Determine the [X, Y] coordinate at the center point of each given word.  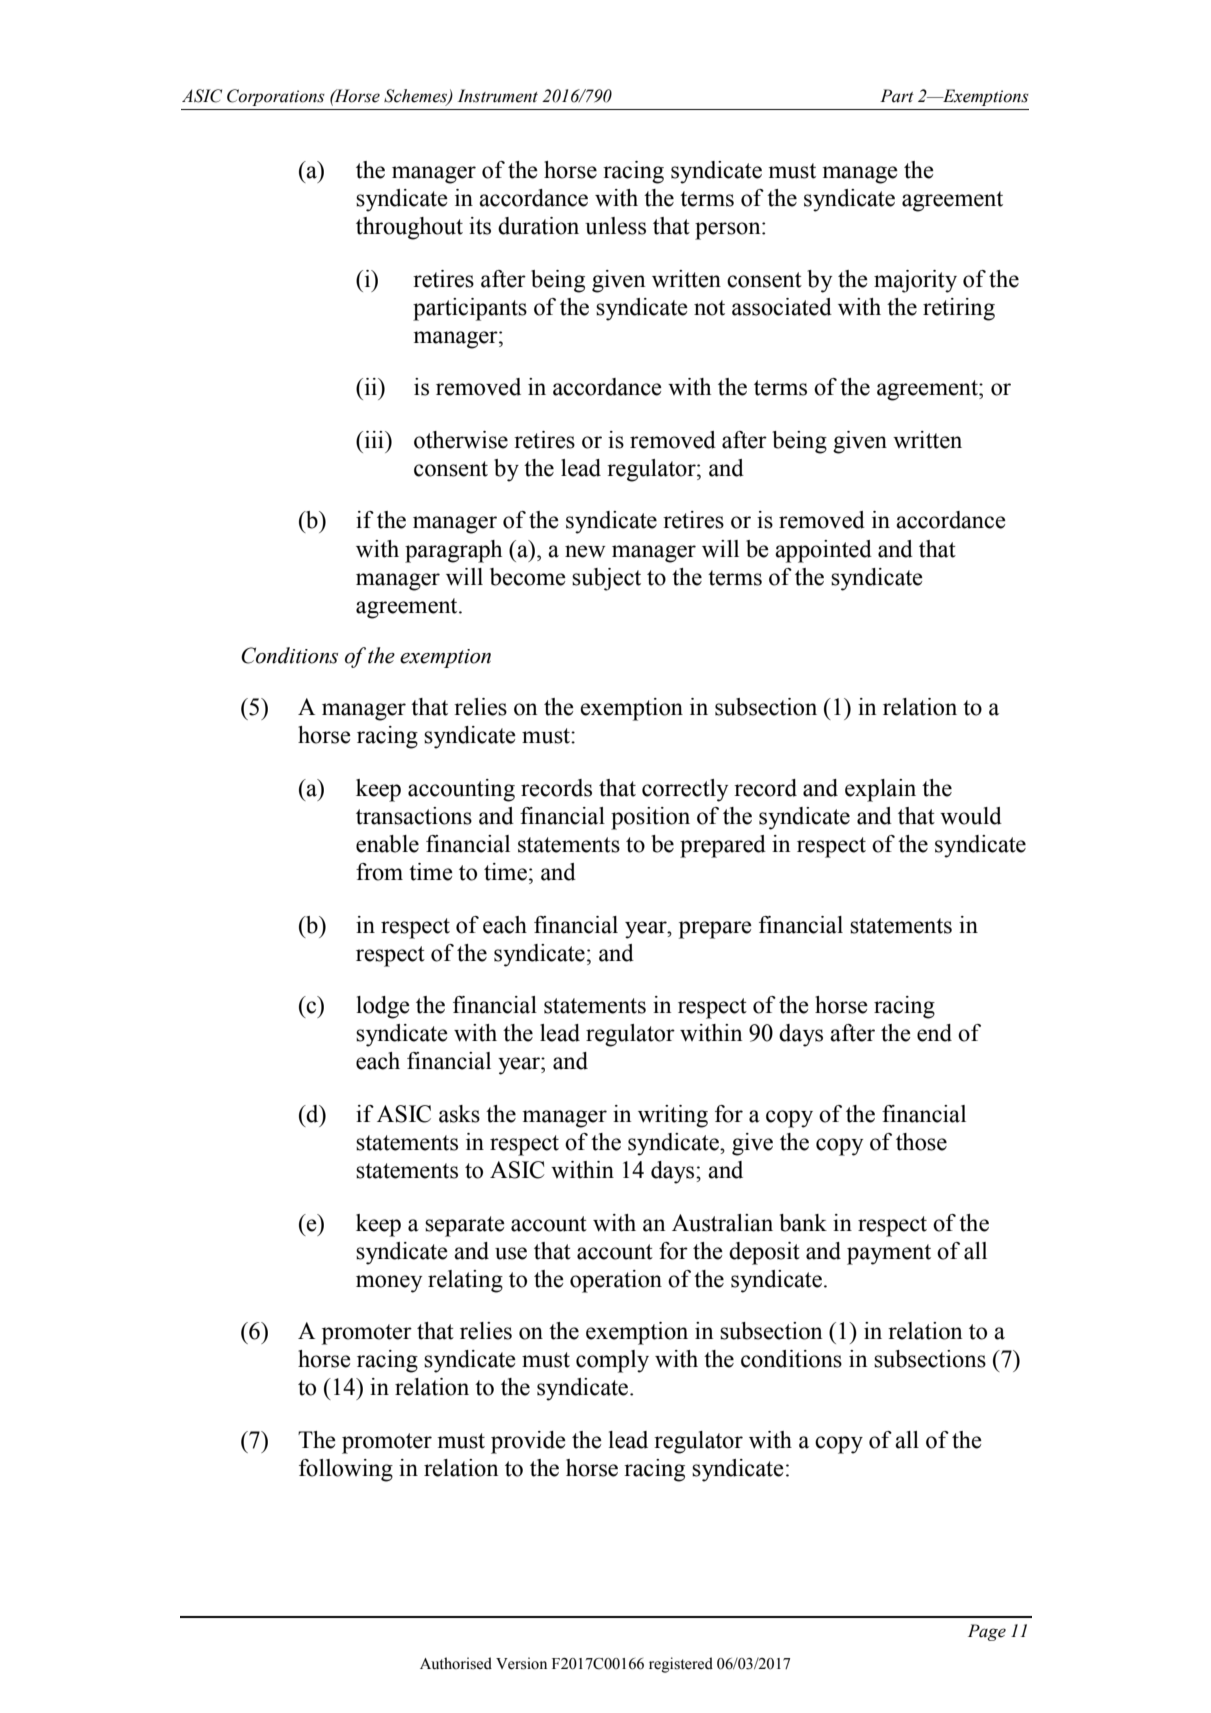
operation [616, 1281]
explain [880, 790]
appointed [823, 551]
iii [374, 439]
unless [615, 226]
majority [915, 281]
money [389, 1284]
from [379, 872]
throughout [409, 228]
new [585, 551]
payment [889, 1254]
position [650, 818]
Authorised [456, 1663]
